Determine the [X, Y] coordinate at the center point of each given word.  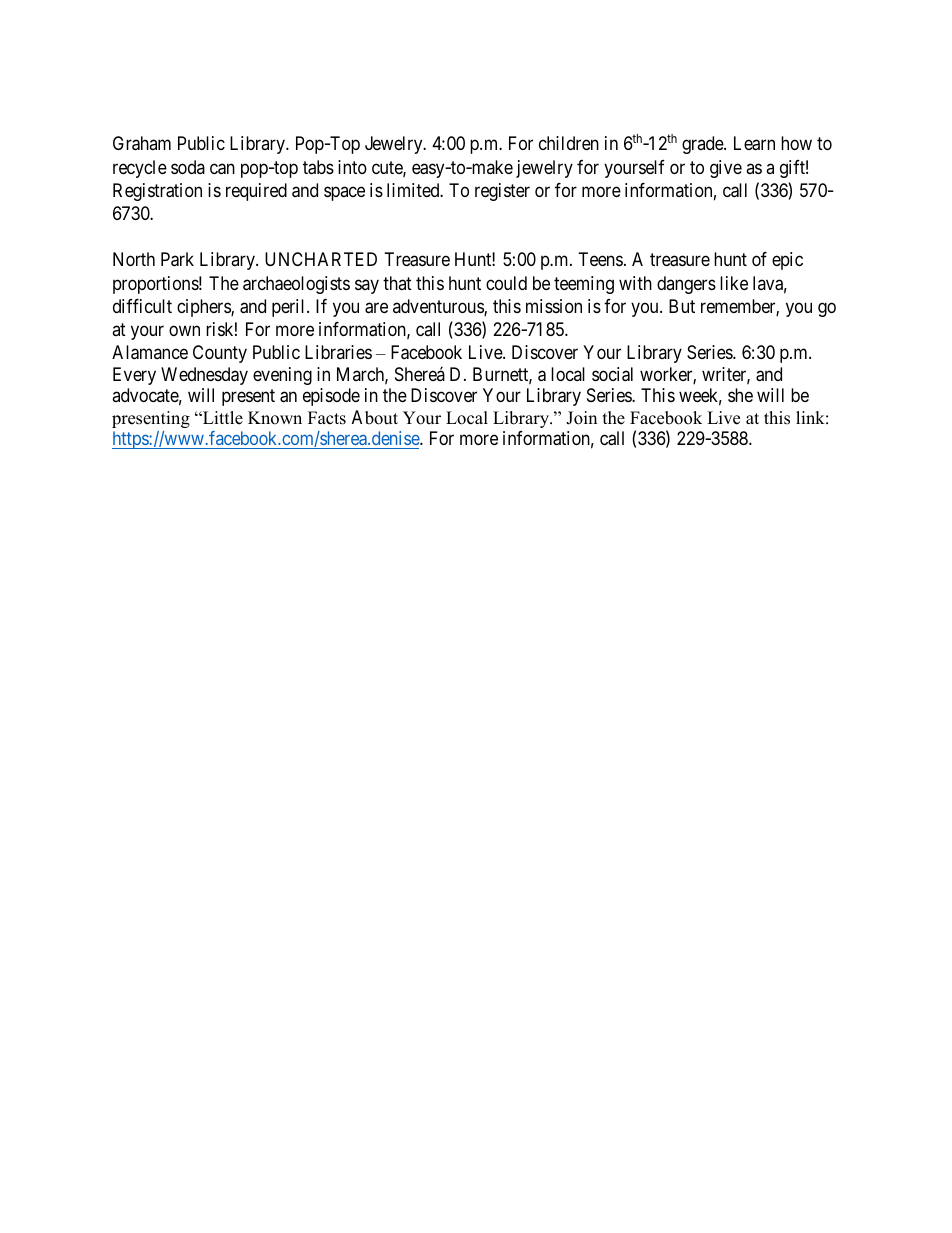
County [220, 354]
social [612, 374]
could [506, 283]
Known [275, 418]
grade [703, 145]
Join [581, 418]
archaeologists [296, 285]
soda [188, 167]
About [375, 417]
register [502, 192]
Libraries [338, 352]
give [726, 169]
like [734, 283]
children [569, 143]
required [256, 192]
